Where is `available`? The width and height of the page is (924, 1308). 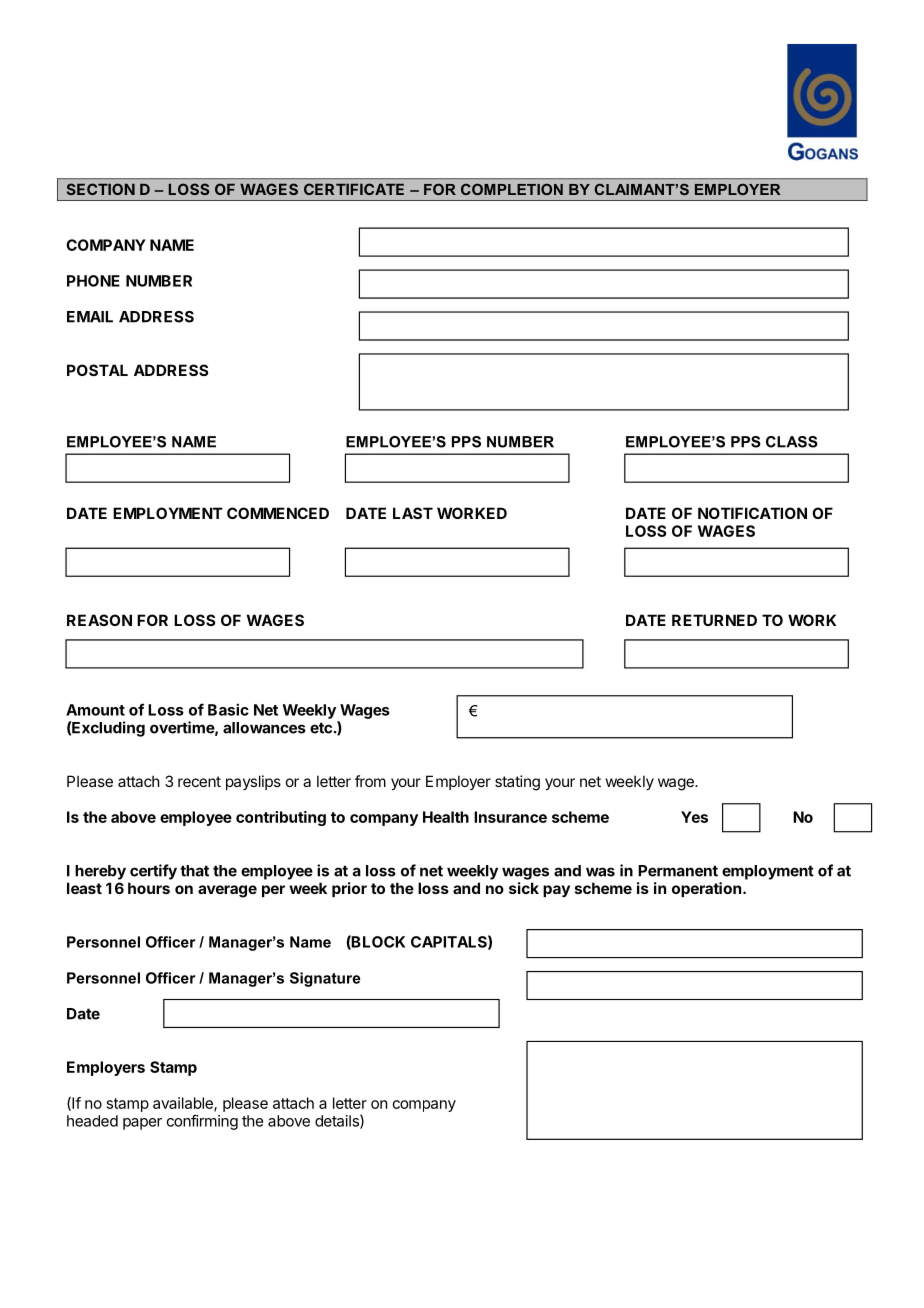 available is located at coordinates (184, 1104).
